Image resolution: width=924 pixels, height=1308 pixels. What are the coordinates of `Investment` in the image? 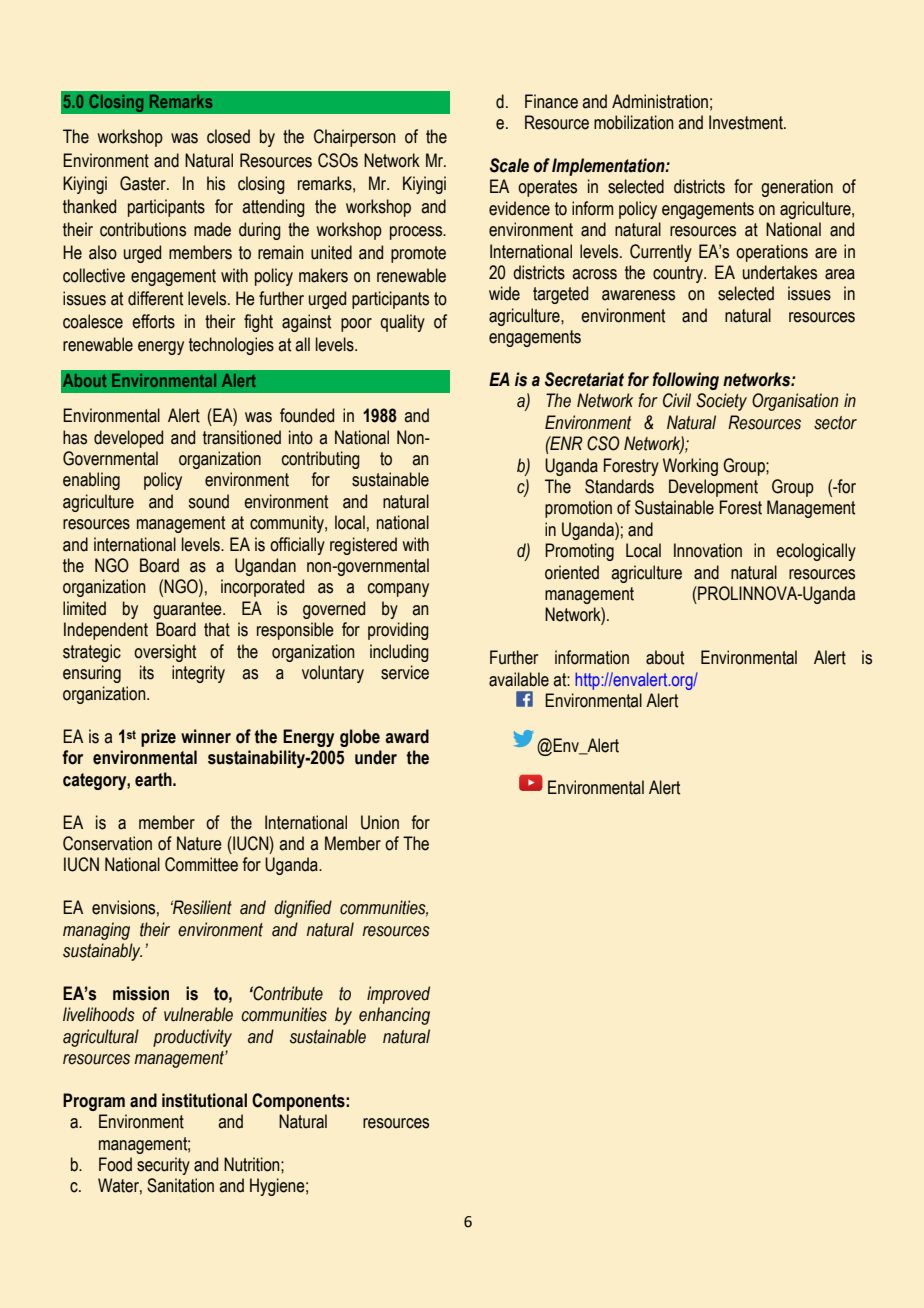 It's located at (747, 122).
